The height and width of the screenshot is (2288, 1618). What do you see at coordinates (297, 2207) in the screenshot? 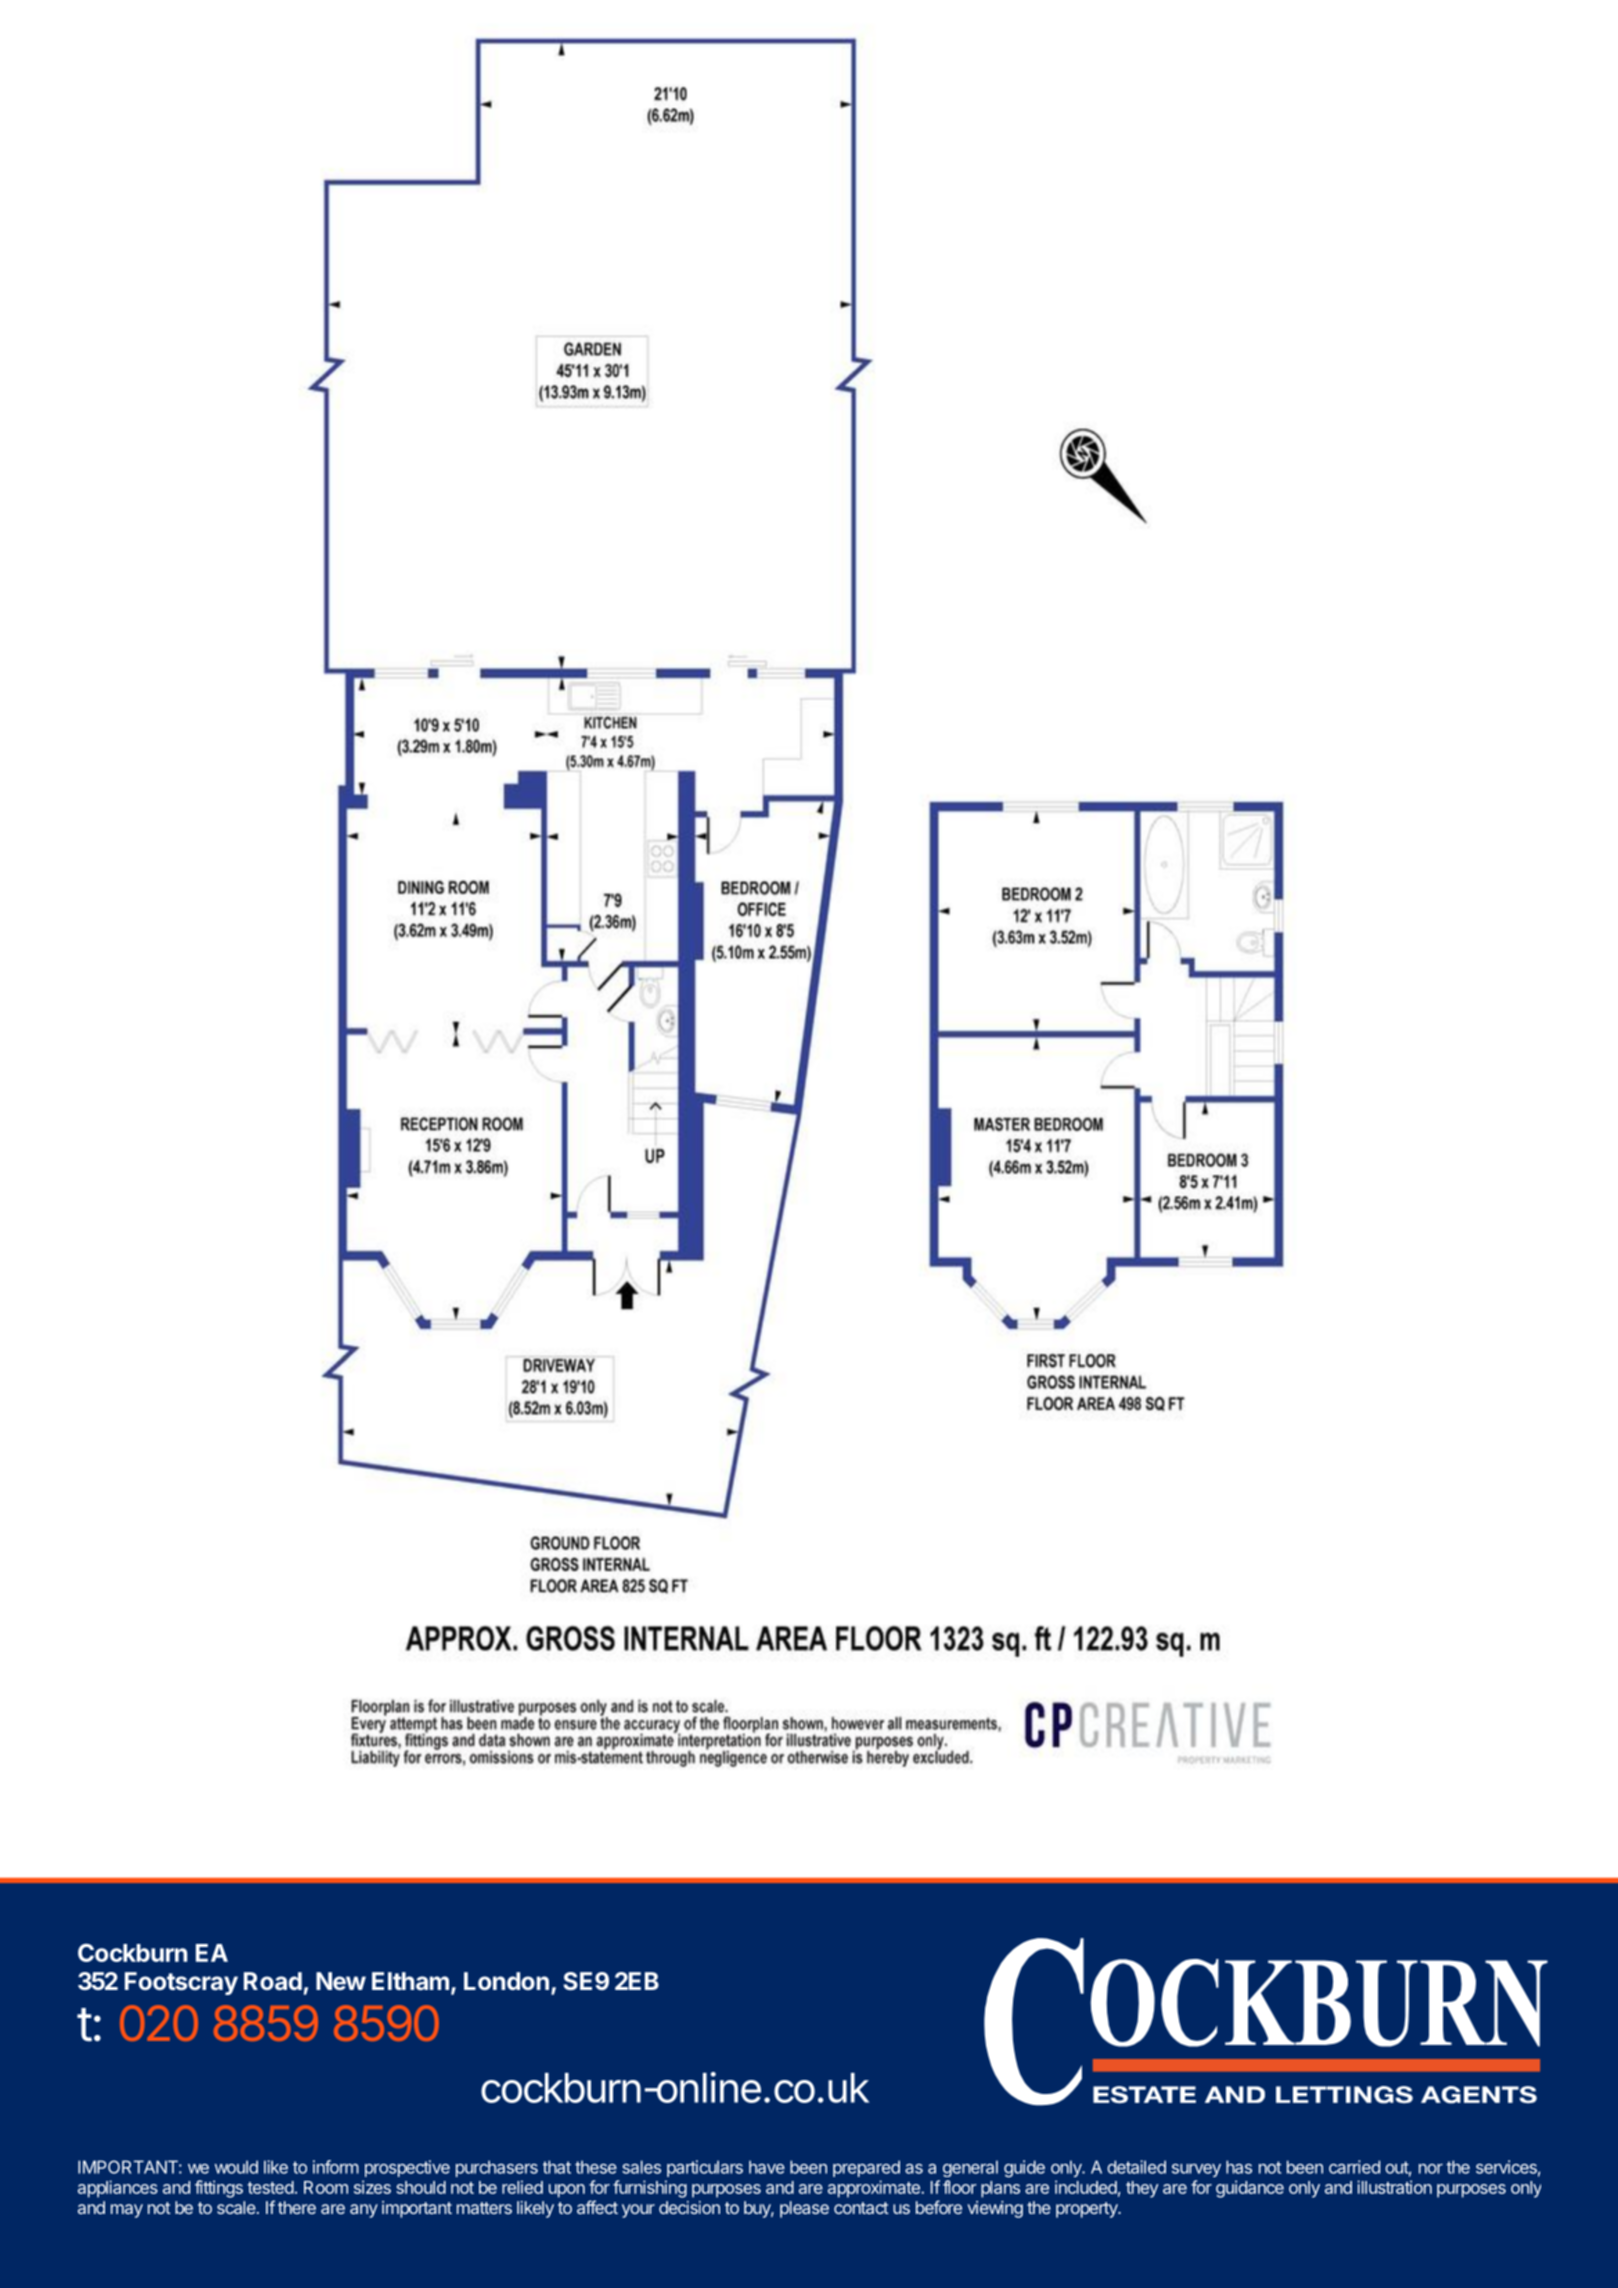
I see `there` at bounding box center [297, 2207].
